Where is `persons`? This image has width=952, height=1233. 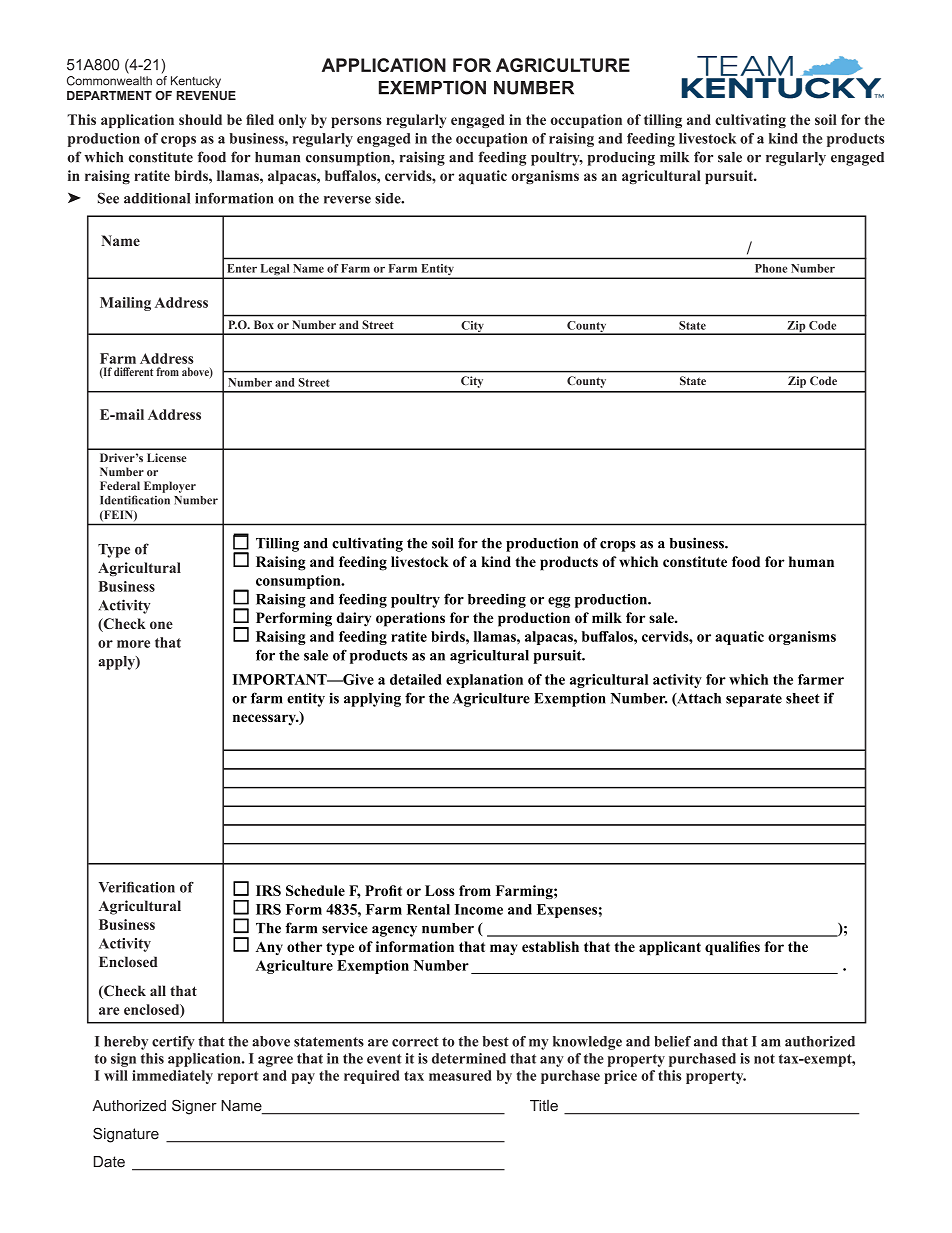
persons is located at coordinates (356, 122).
